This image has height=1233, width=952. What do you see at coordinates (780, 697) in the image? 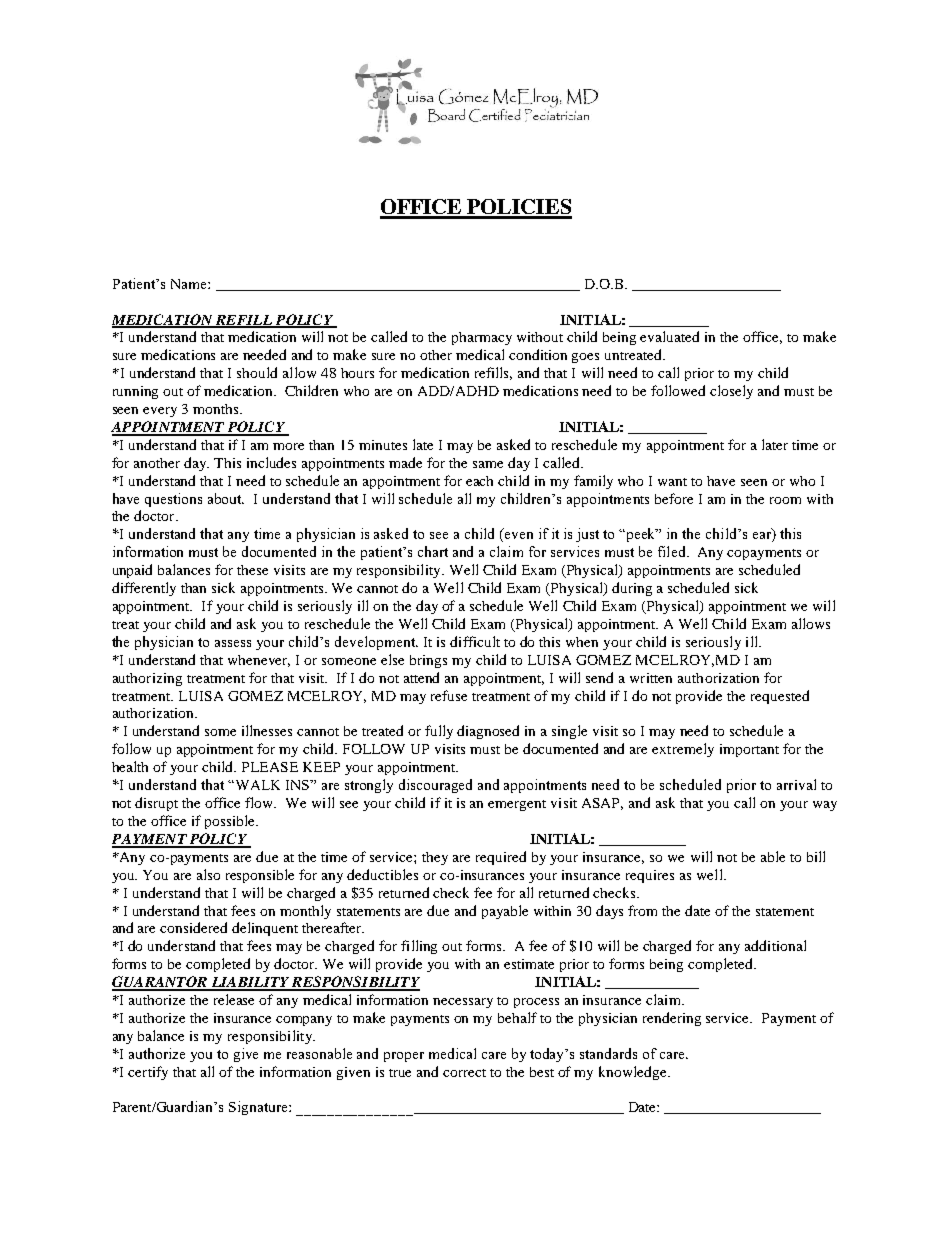
I see `requested` at bounding box center [780, 697].
